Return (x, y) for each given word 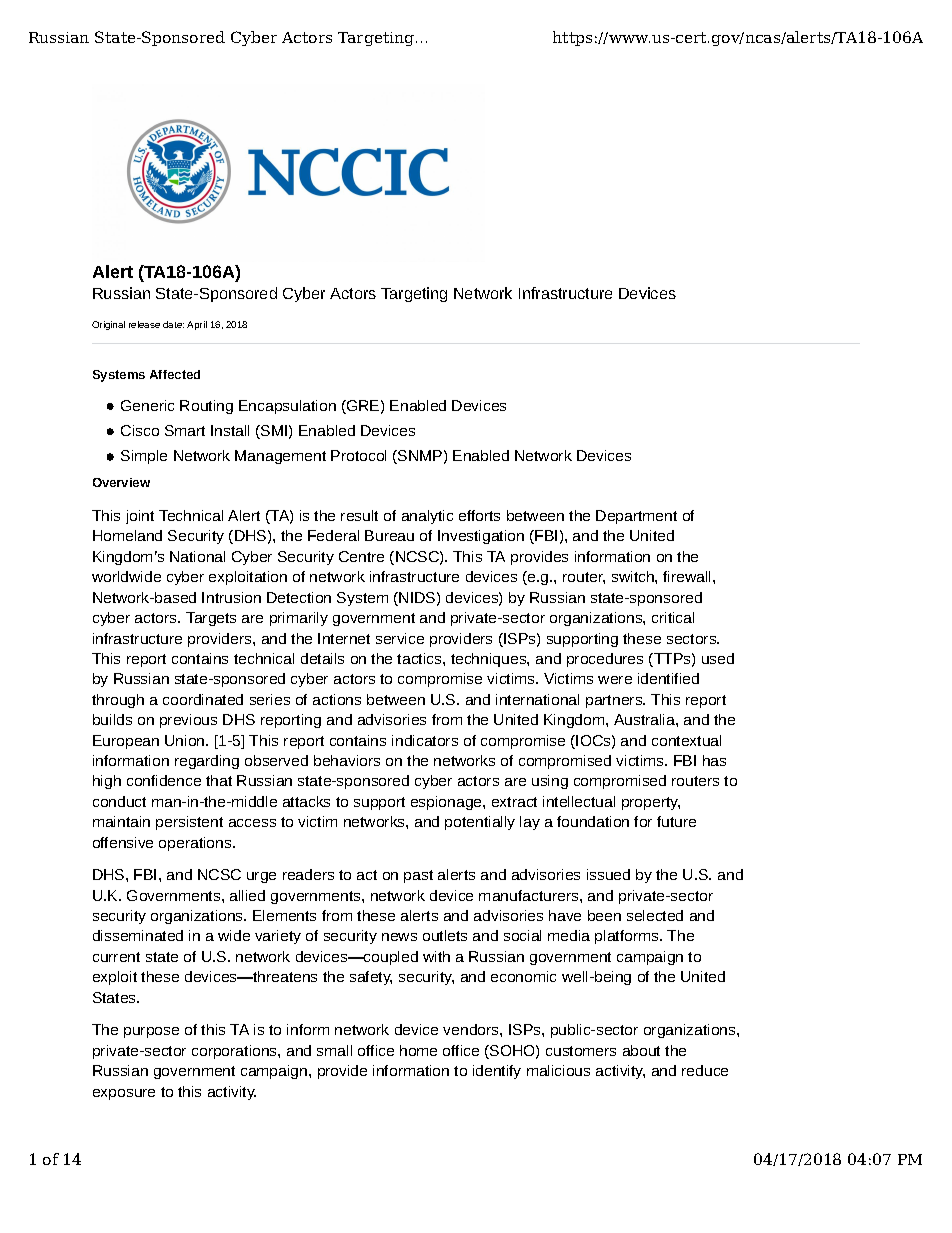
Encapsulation (287, 407)
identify (497, 1072)
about (641, 1050)
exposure (124, 1094)
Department (636, 517)
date (173, 324)
